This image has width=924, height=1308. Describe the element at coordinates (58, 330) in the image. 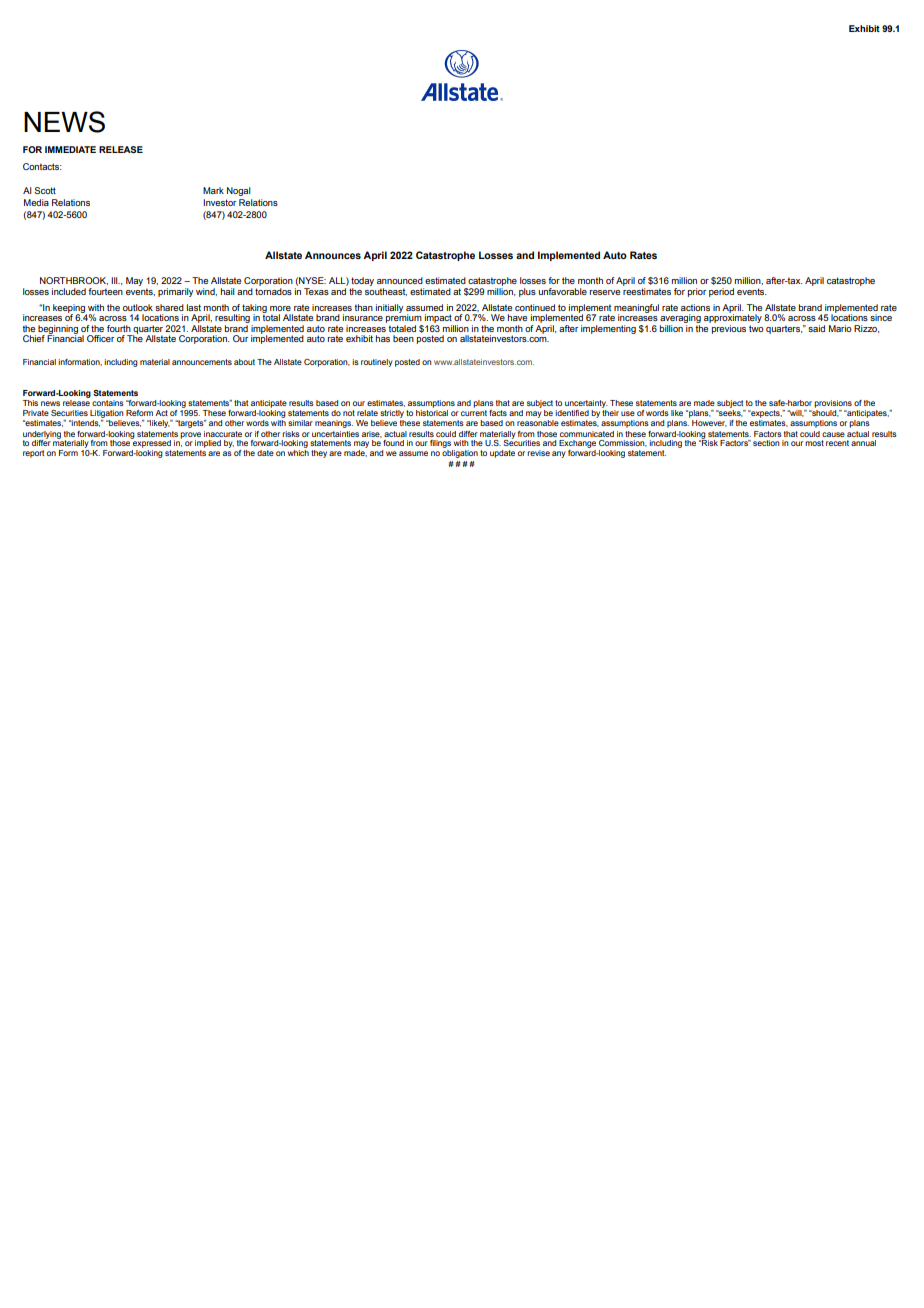

I see `beginning` at that location.
